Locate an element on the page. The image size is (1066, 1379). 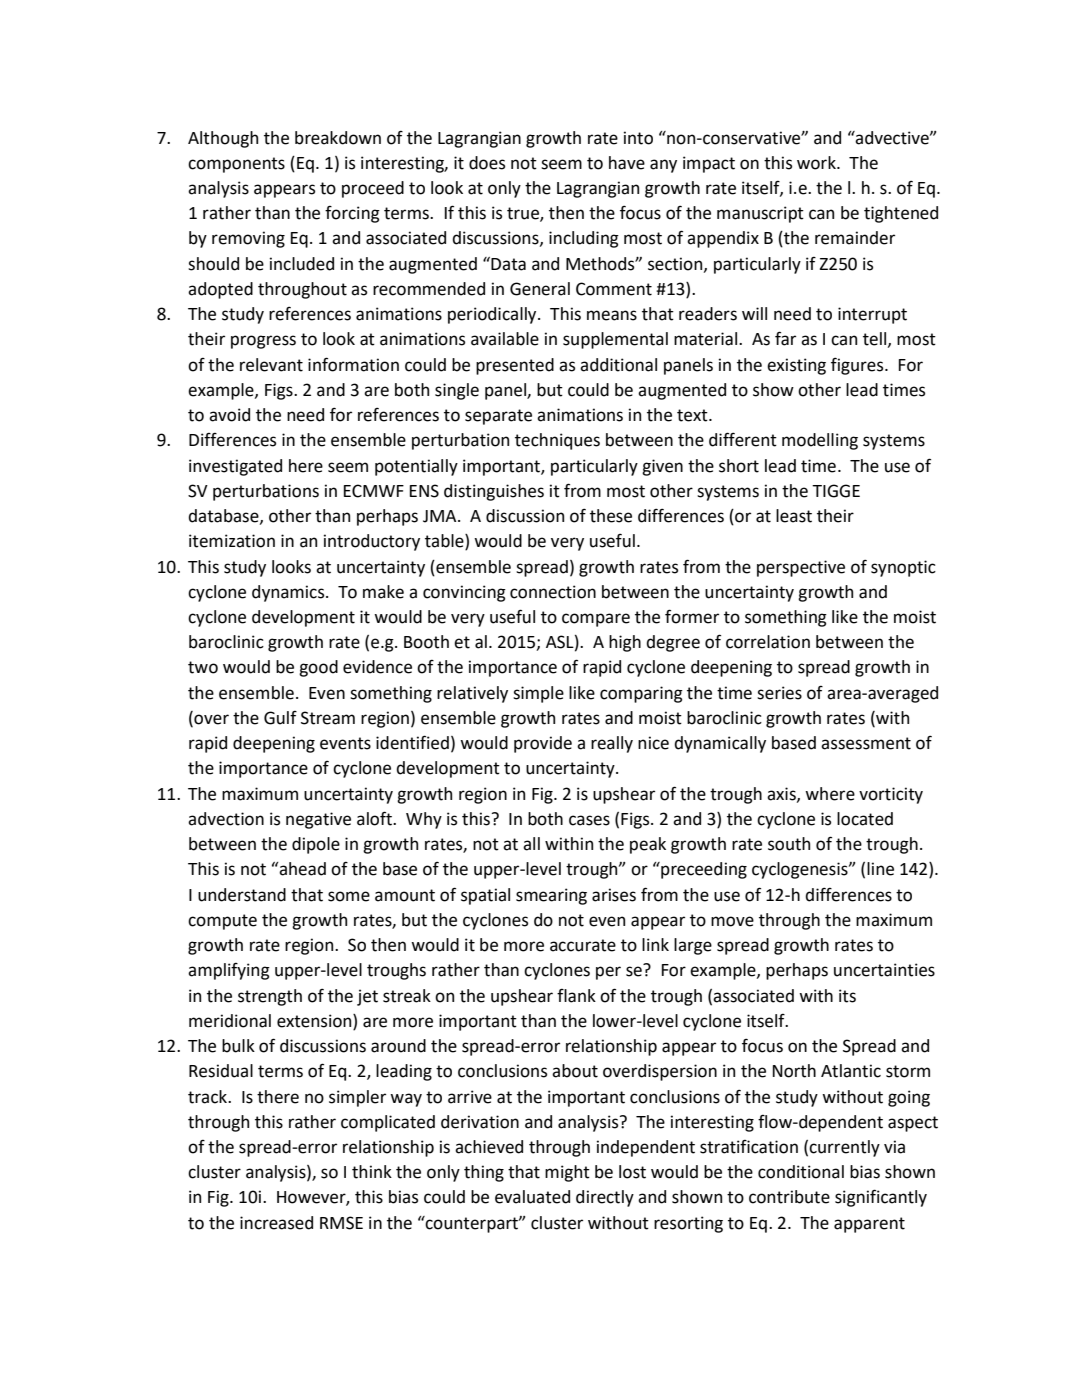
uncertainties is located at coordinates (884, 970).
